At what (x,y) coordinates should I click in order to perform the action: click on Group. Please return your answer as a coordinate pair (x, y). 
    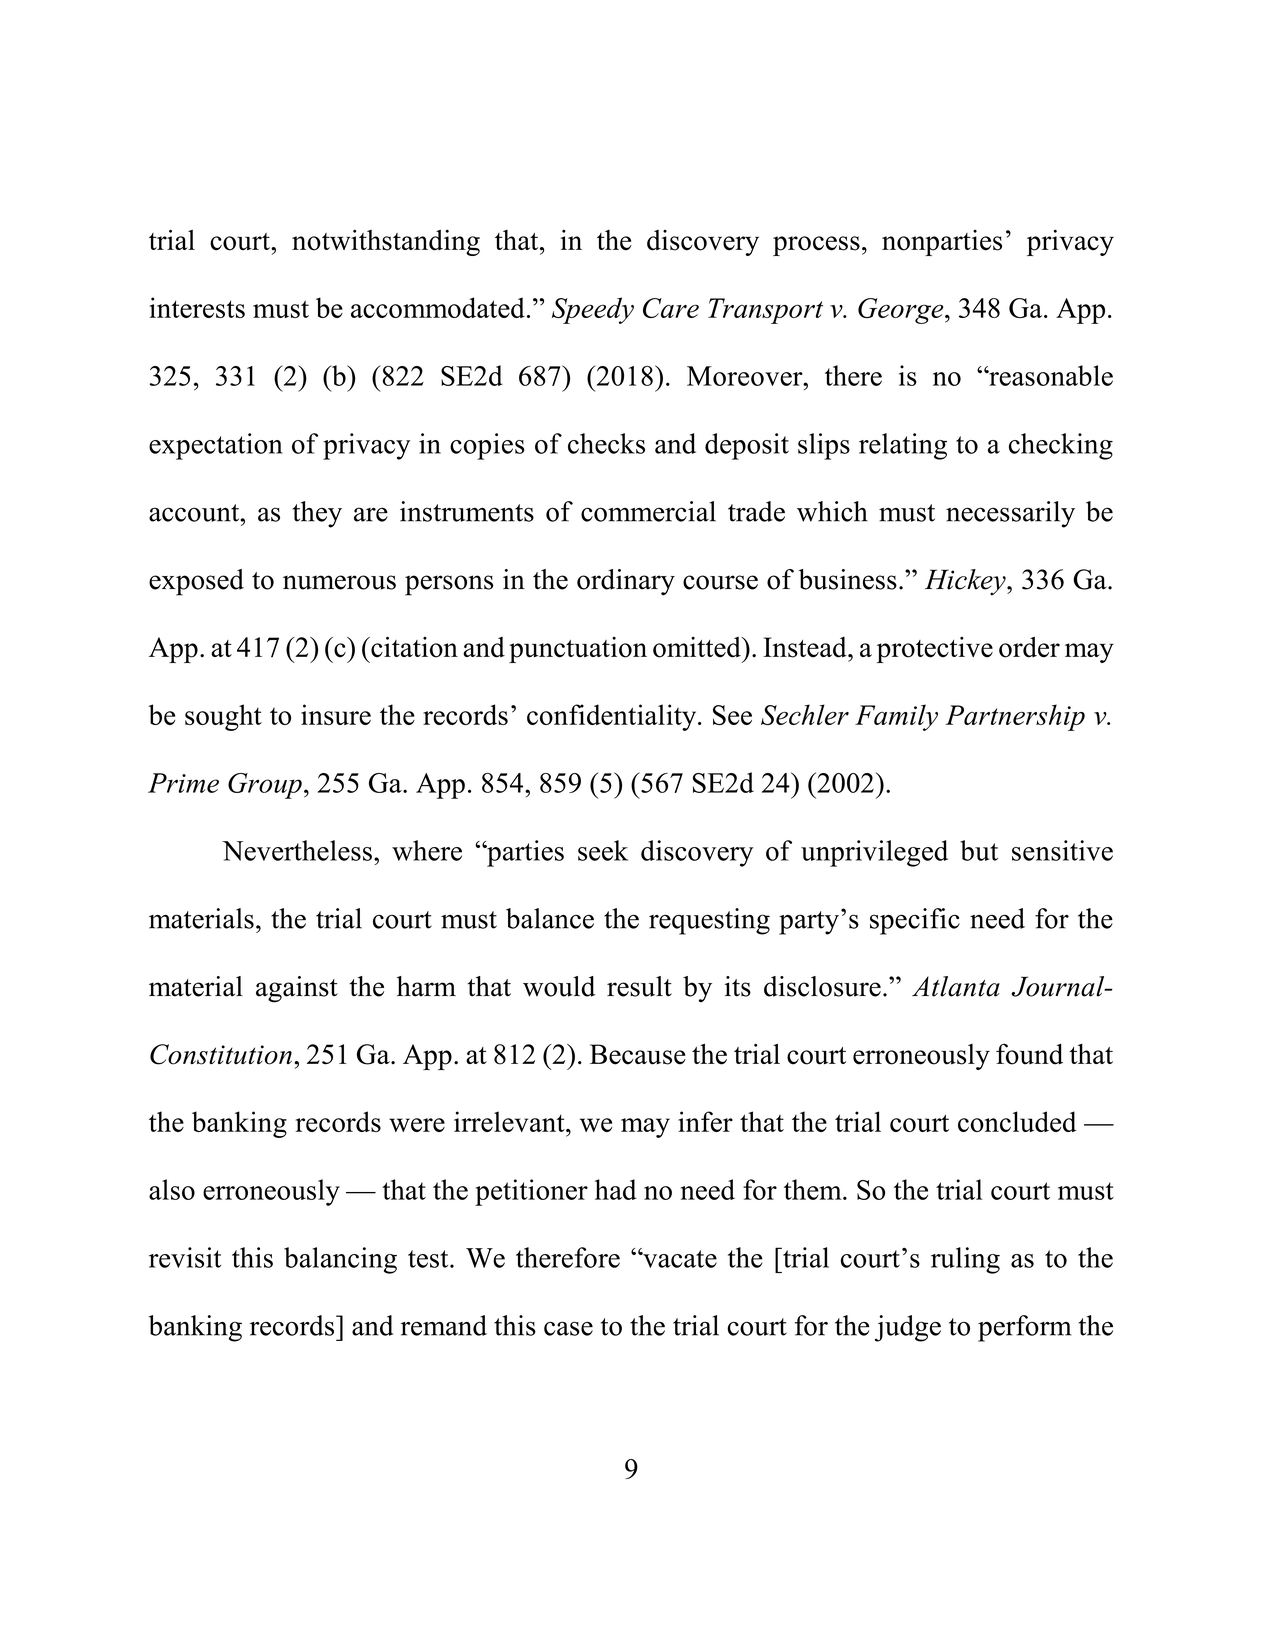
    Looking at the image, I should click on (265, 786).
